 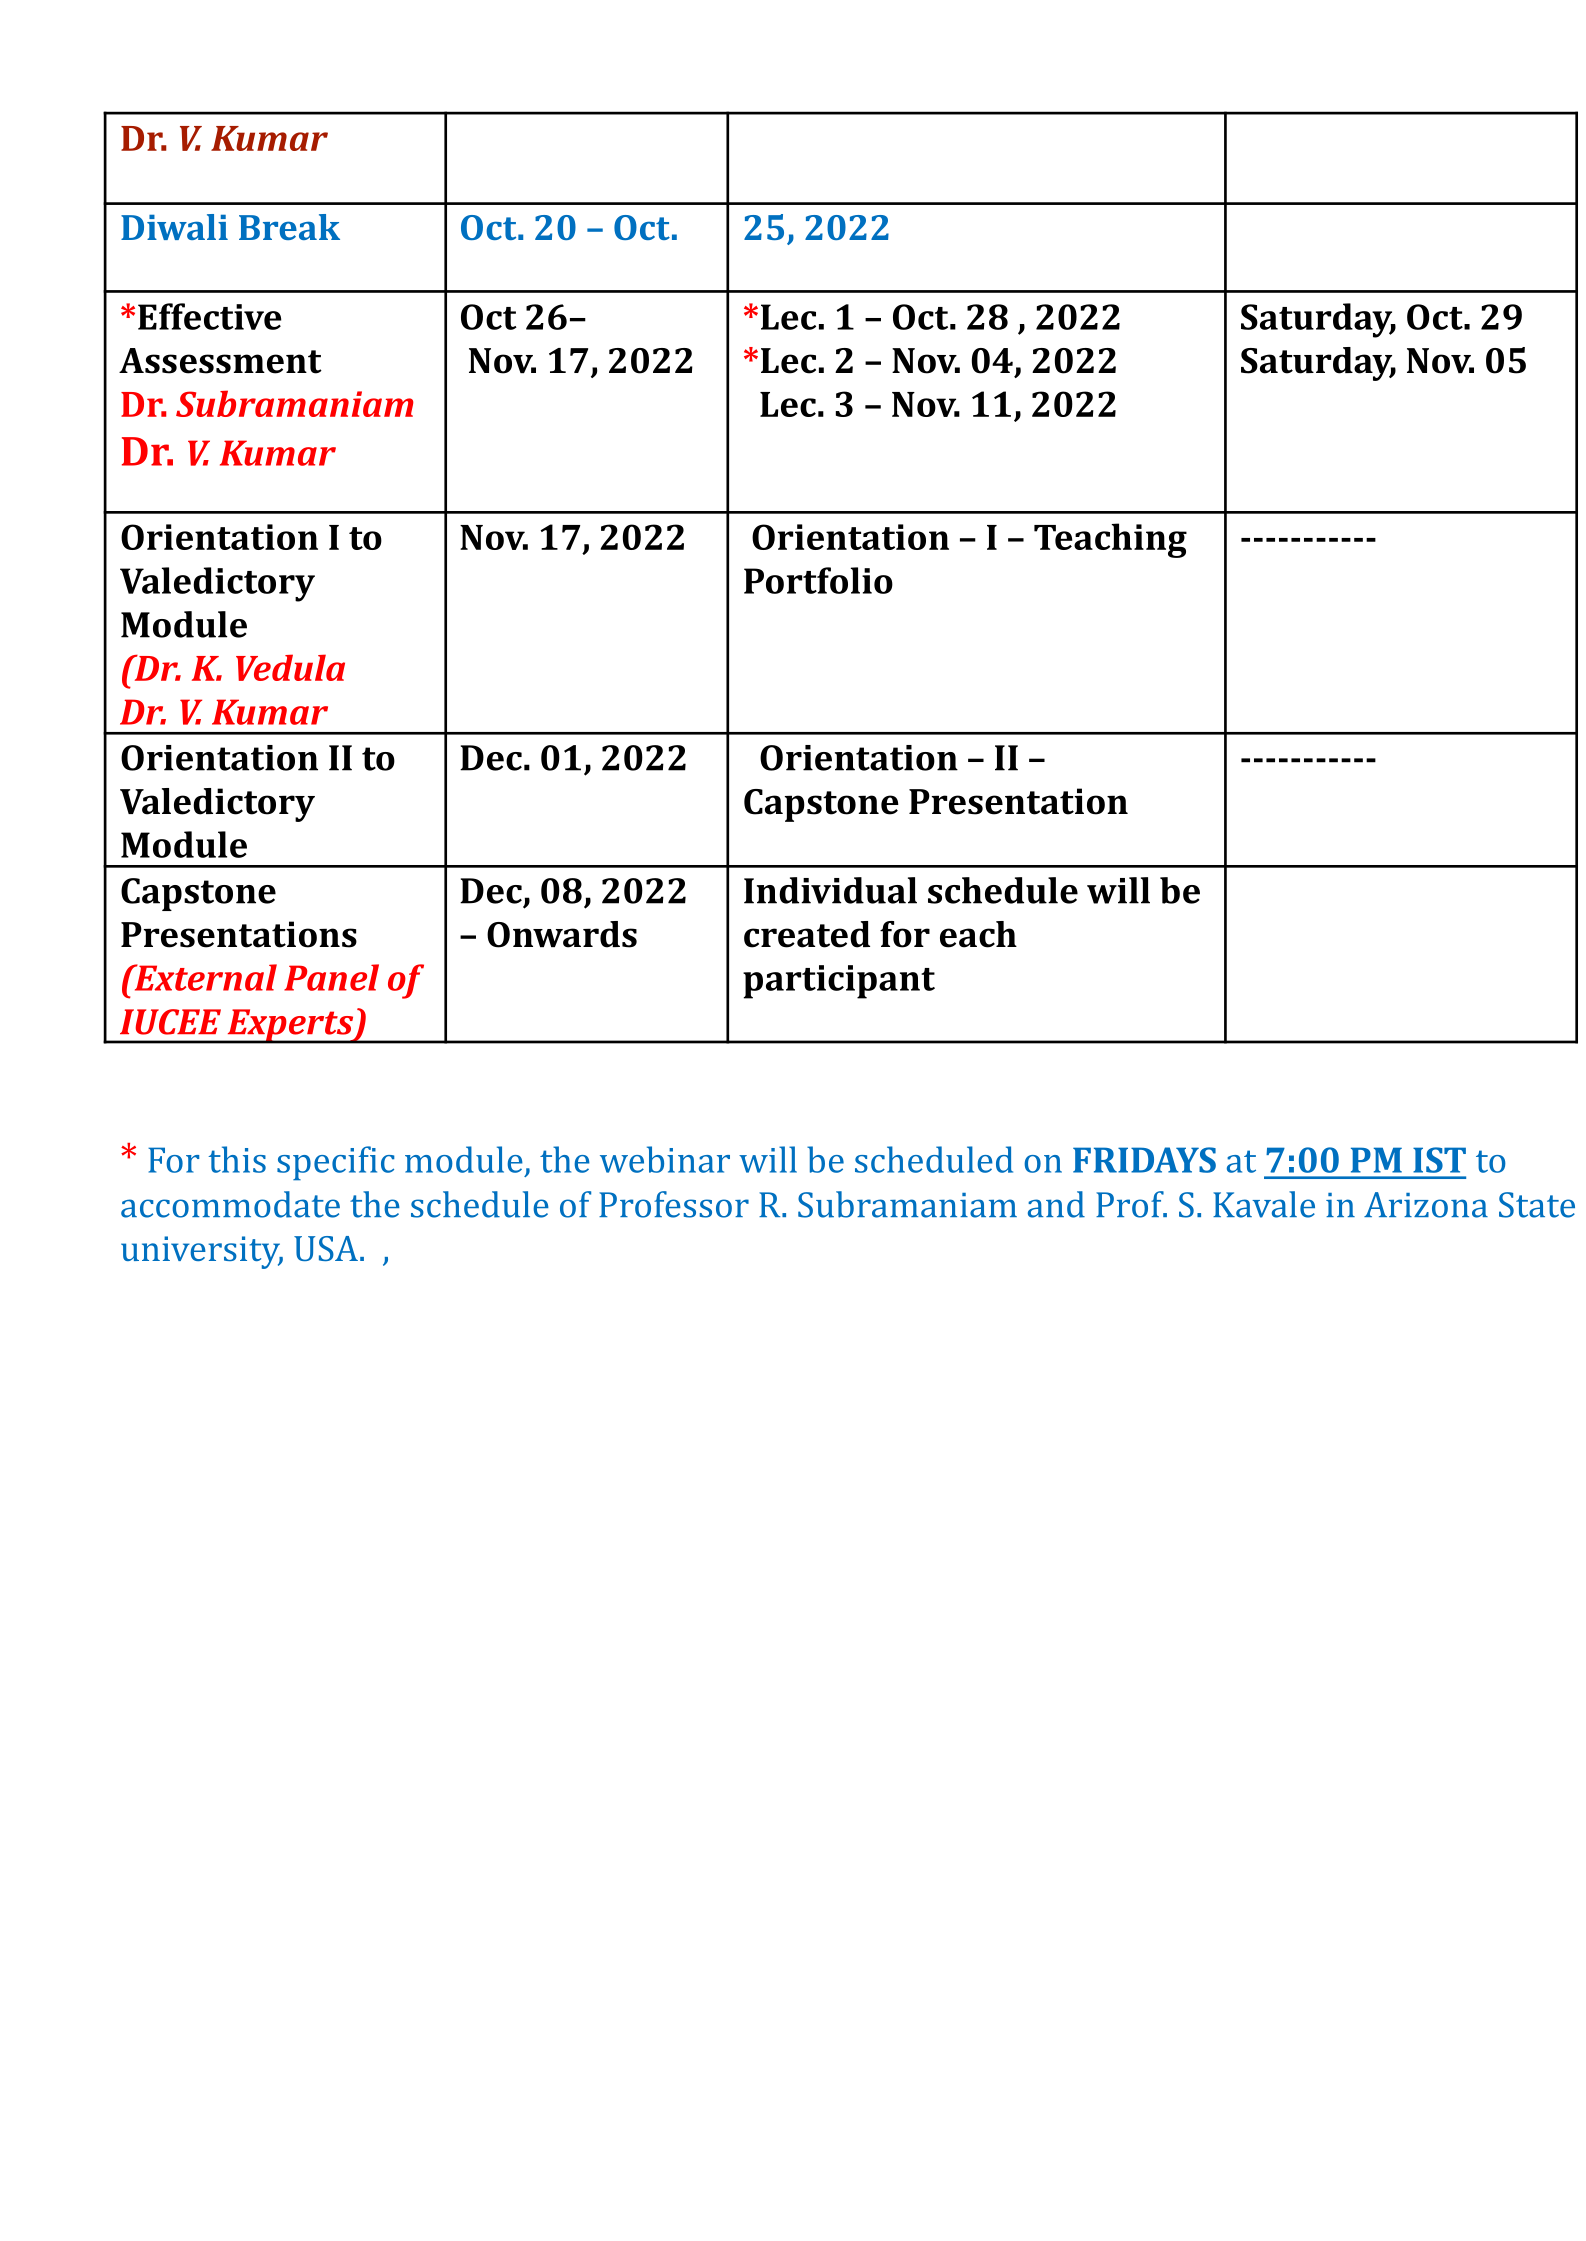 What do you see at coordinates (839, 982) in the screenshot?
I see `participant` at bounding box center [839, 982].
